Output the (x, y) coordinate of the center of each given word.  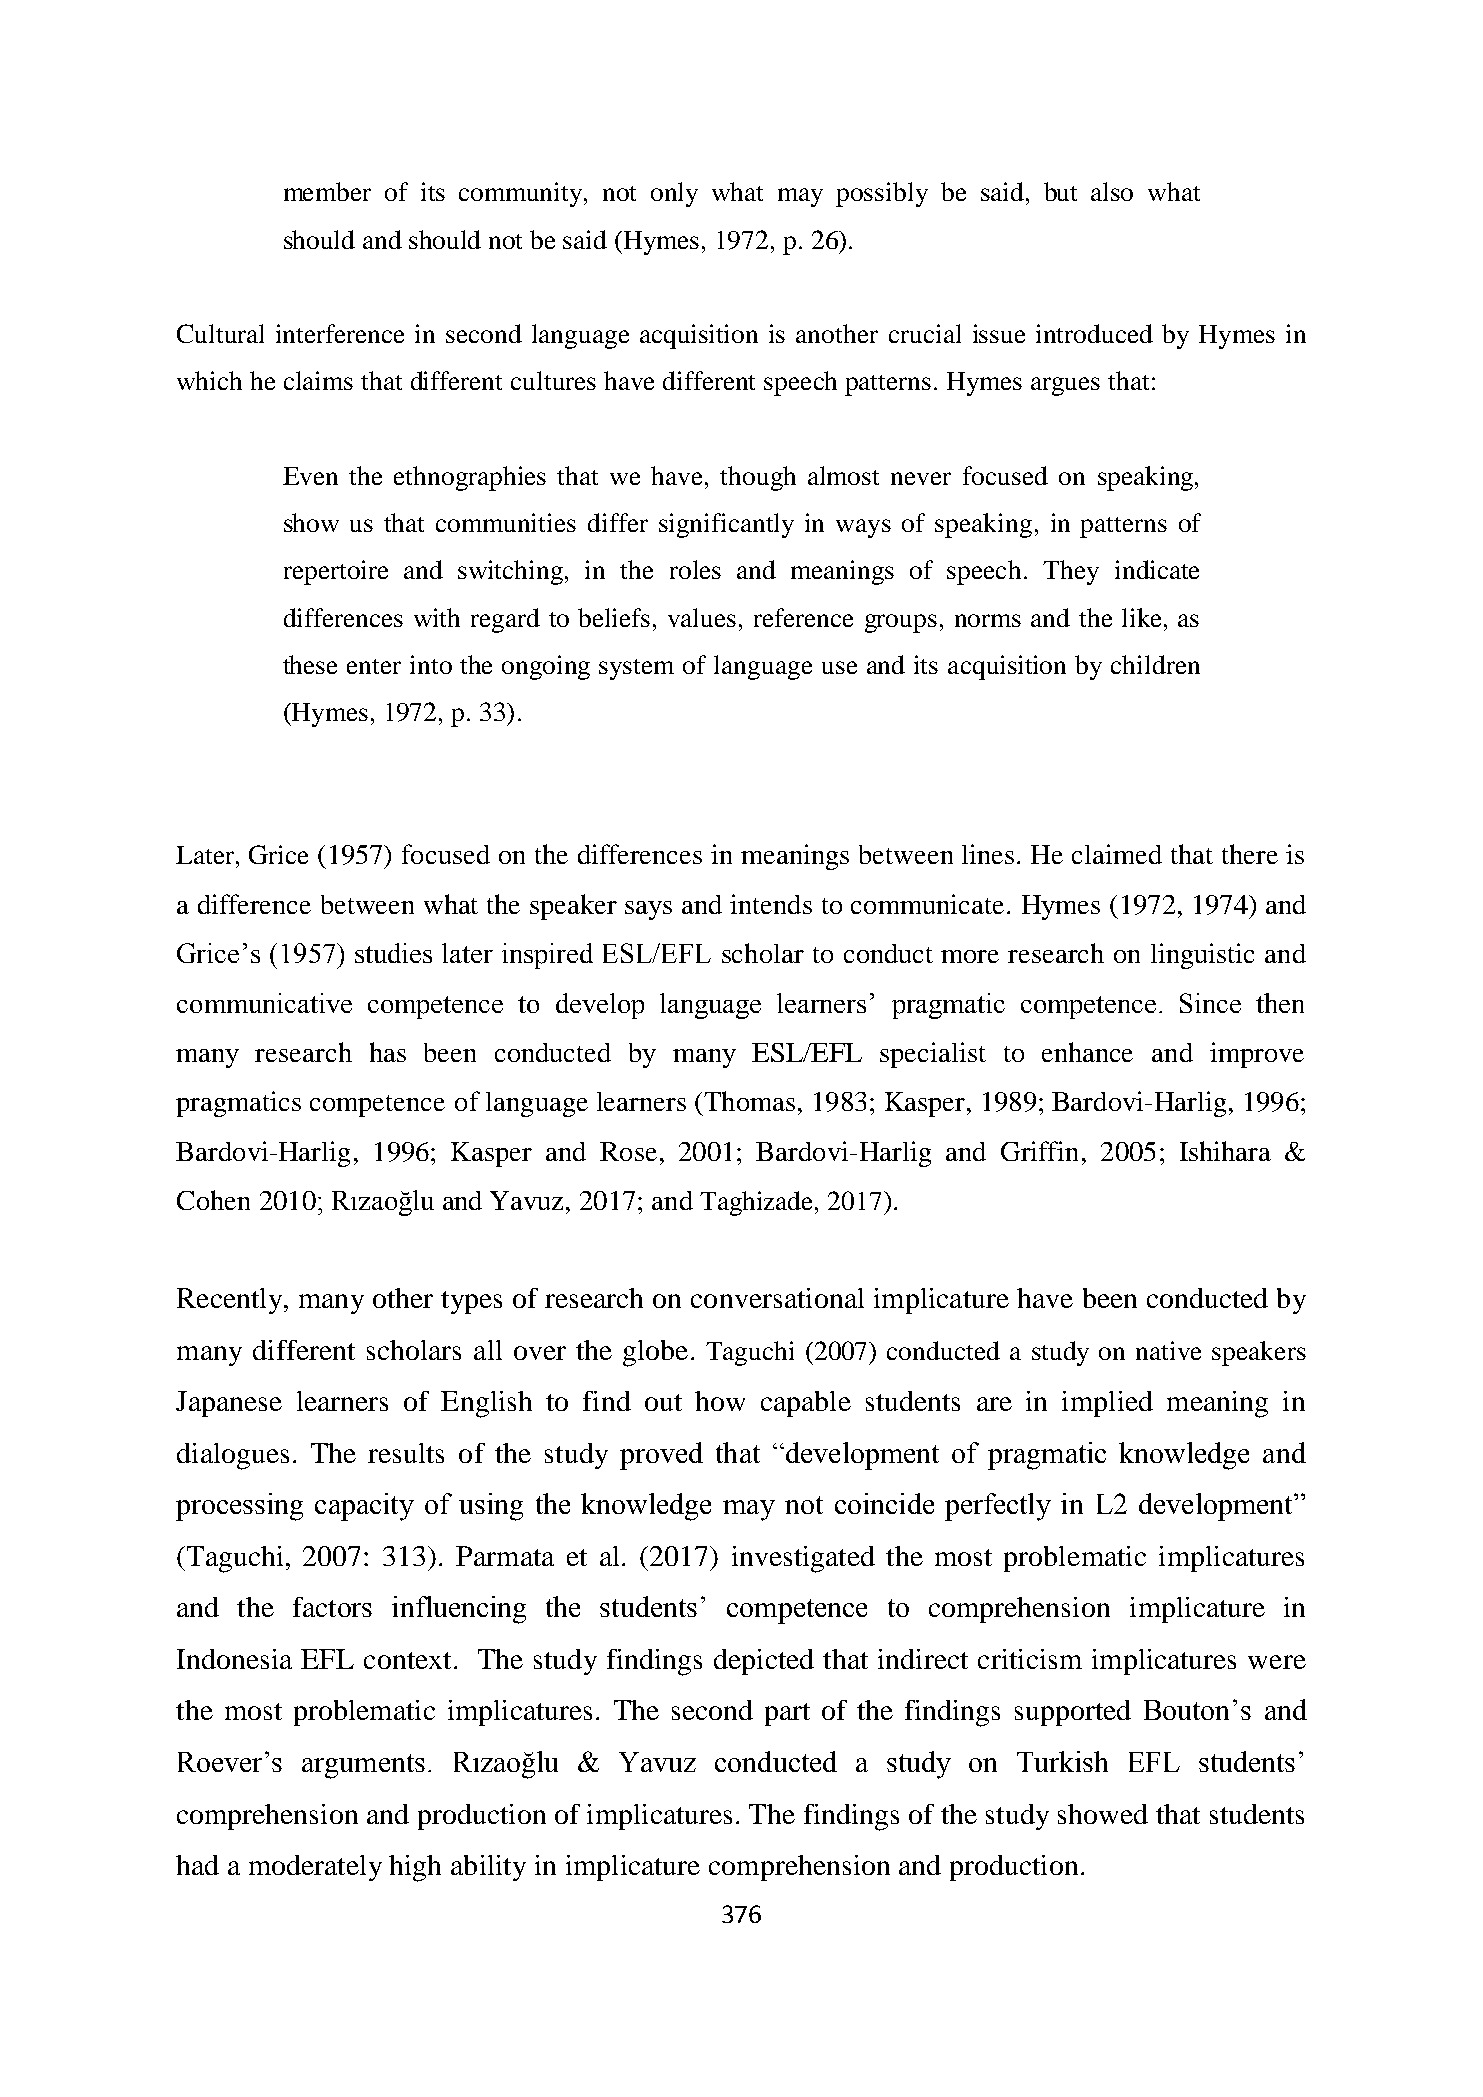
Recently (231, 1301)
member (327, 191)
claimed (1117, 854)
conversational (777, 1298)
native (1168, 1350)
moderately (315, 1868)
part (787, 1714)
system (636, 669)
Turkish (1062, 1761)
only (674, 194)
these (310, 664)
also (1112, 191)
